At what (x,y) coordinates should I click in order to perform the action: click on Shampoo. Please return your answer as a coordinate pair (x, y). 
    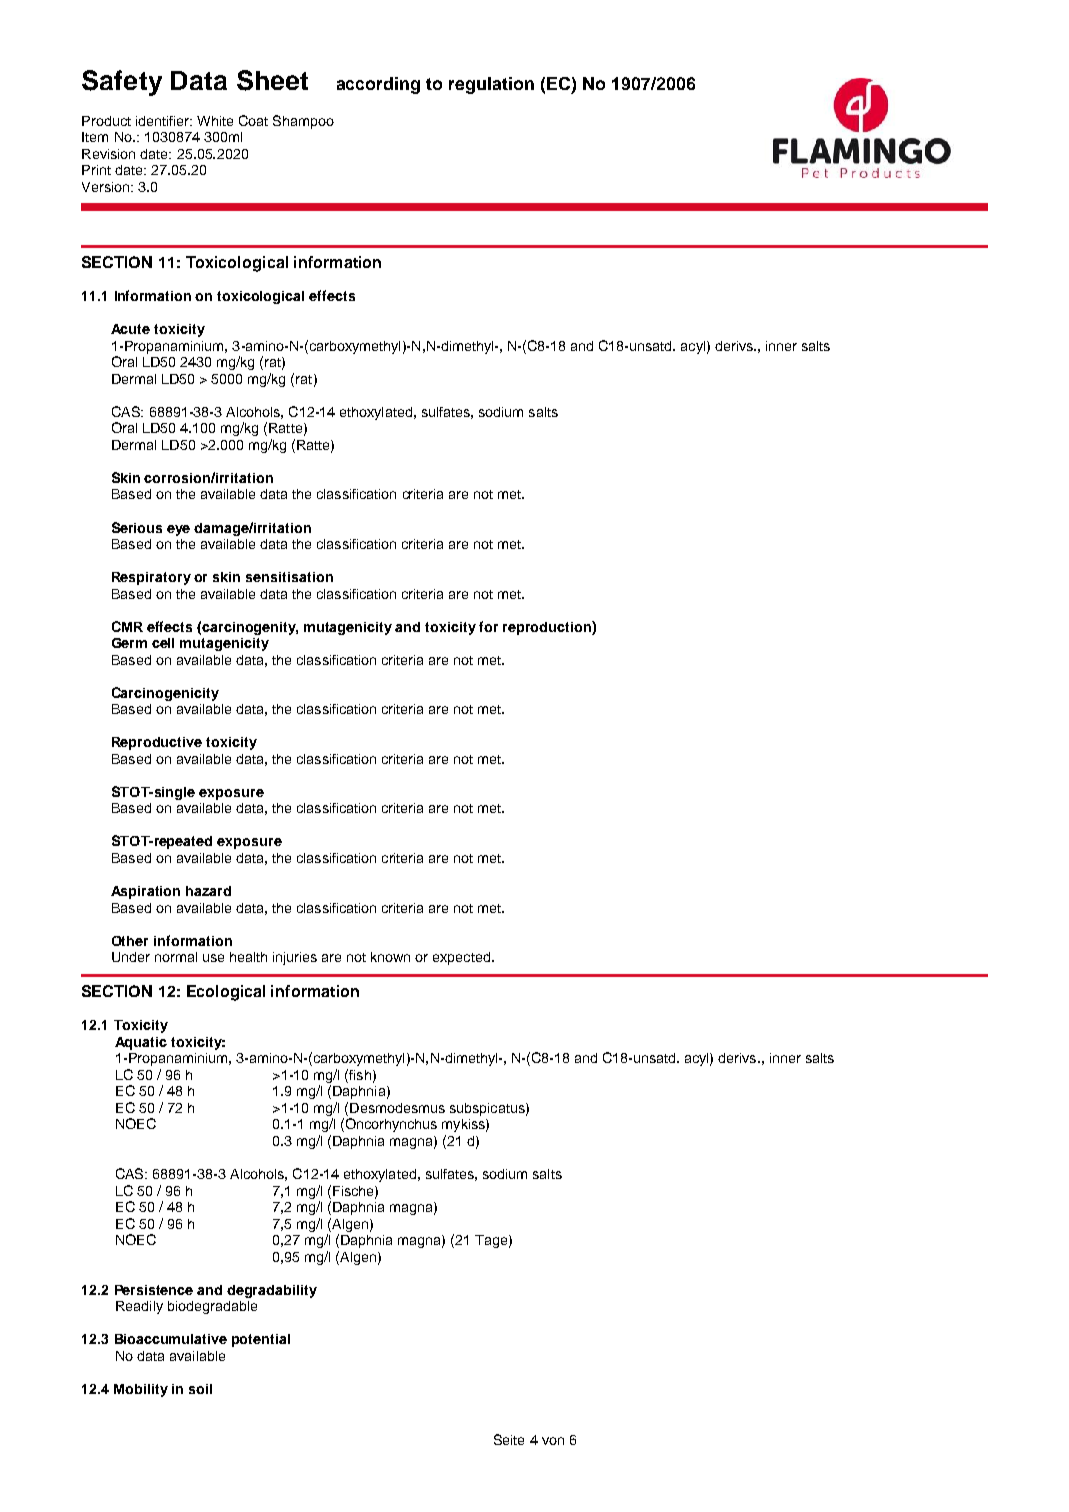
    Looking at the image, I should click on (303, 122).
